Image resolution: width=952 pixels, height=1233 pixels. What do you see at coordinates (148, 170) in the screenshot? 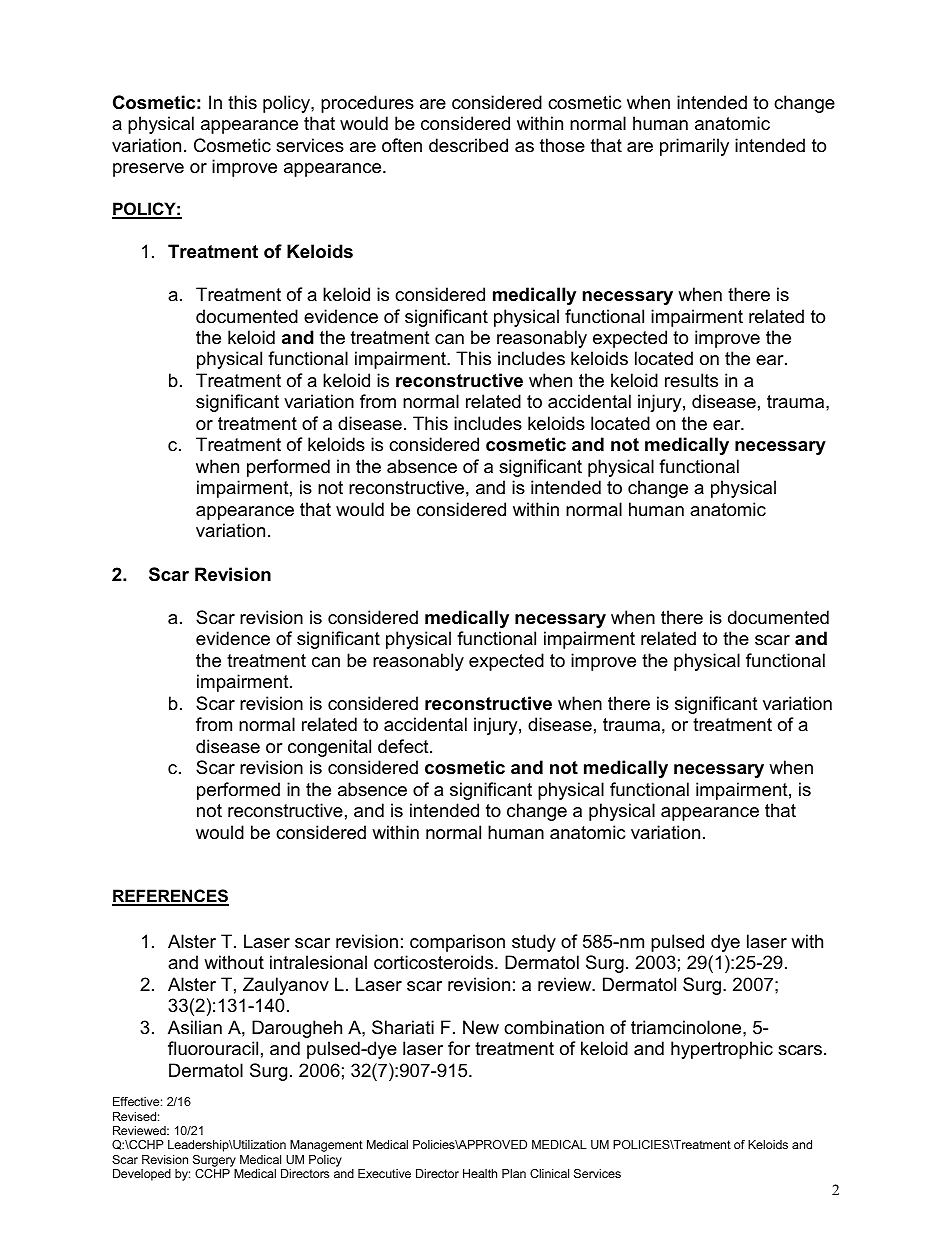
I see `preserve` at bounding box center [148, 170].
